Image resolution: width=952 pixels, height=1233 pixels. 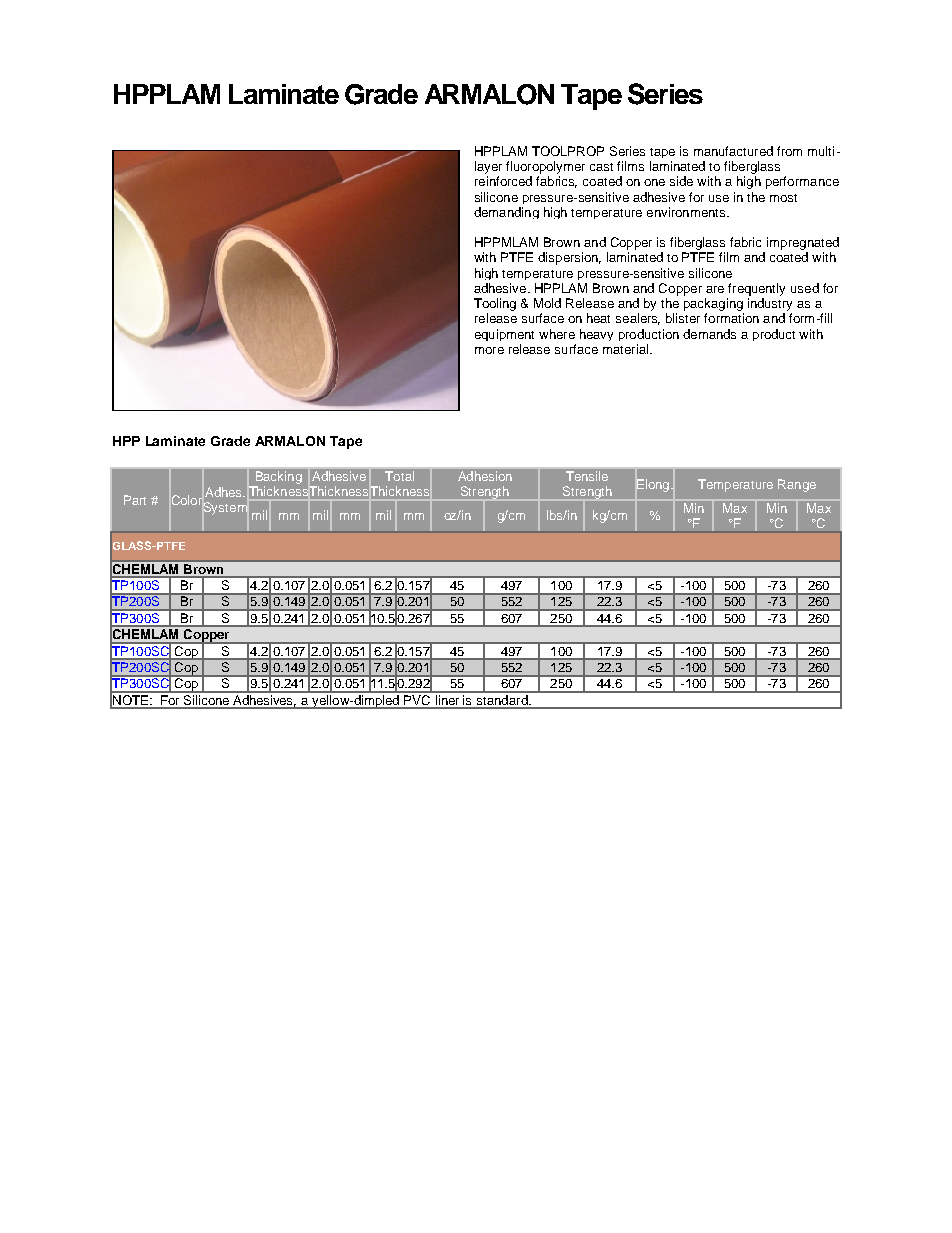 I want to click on reinforced, so click(x=503, y=181).
